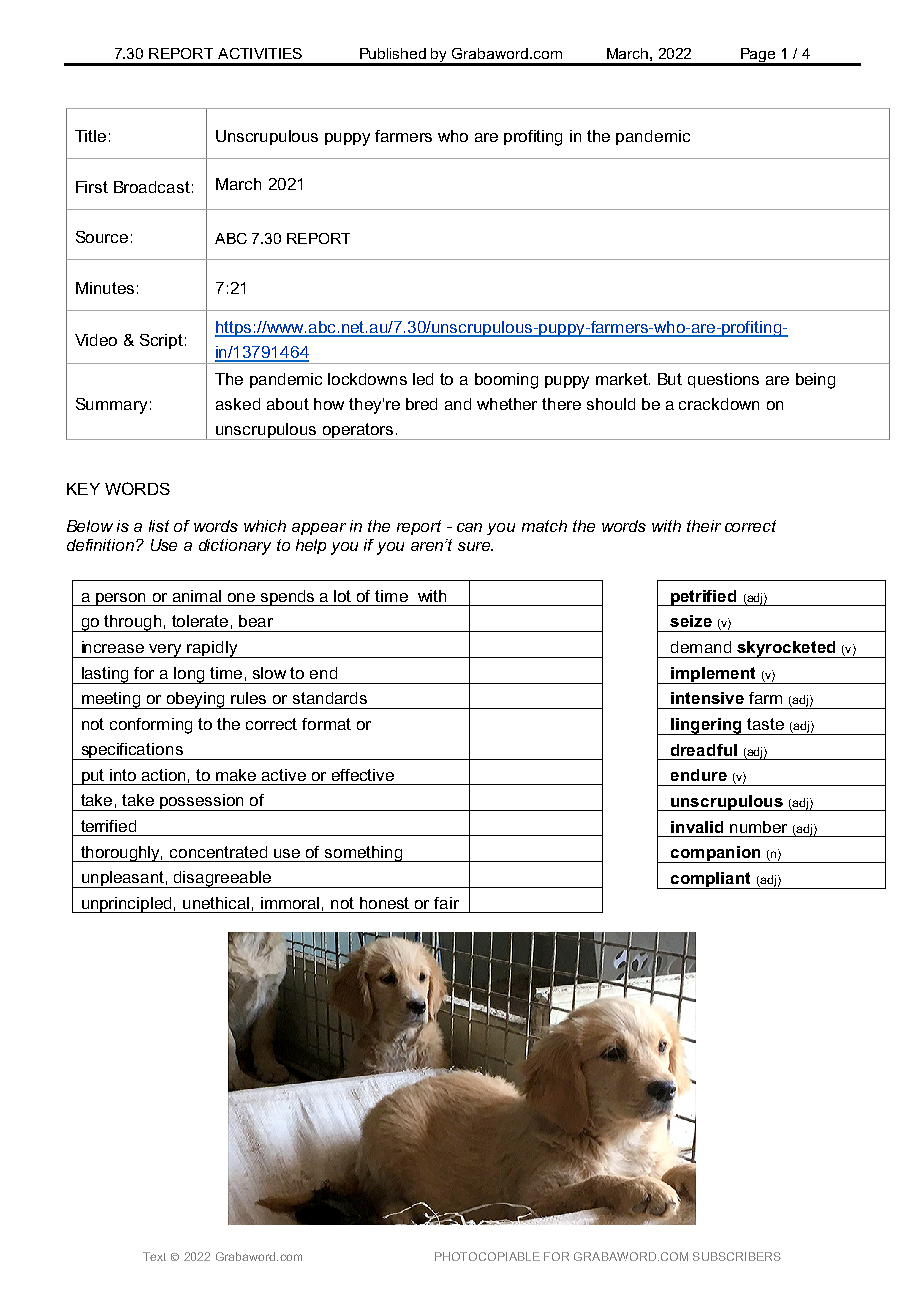 The width and height of the image is (924, 1308). I want to click on fair, so click(446, 903).
